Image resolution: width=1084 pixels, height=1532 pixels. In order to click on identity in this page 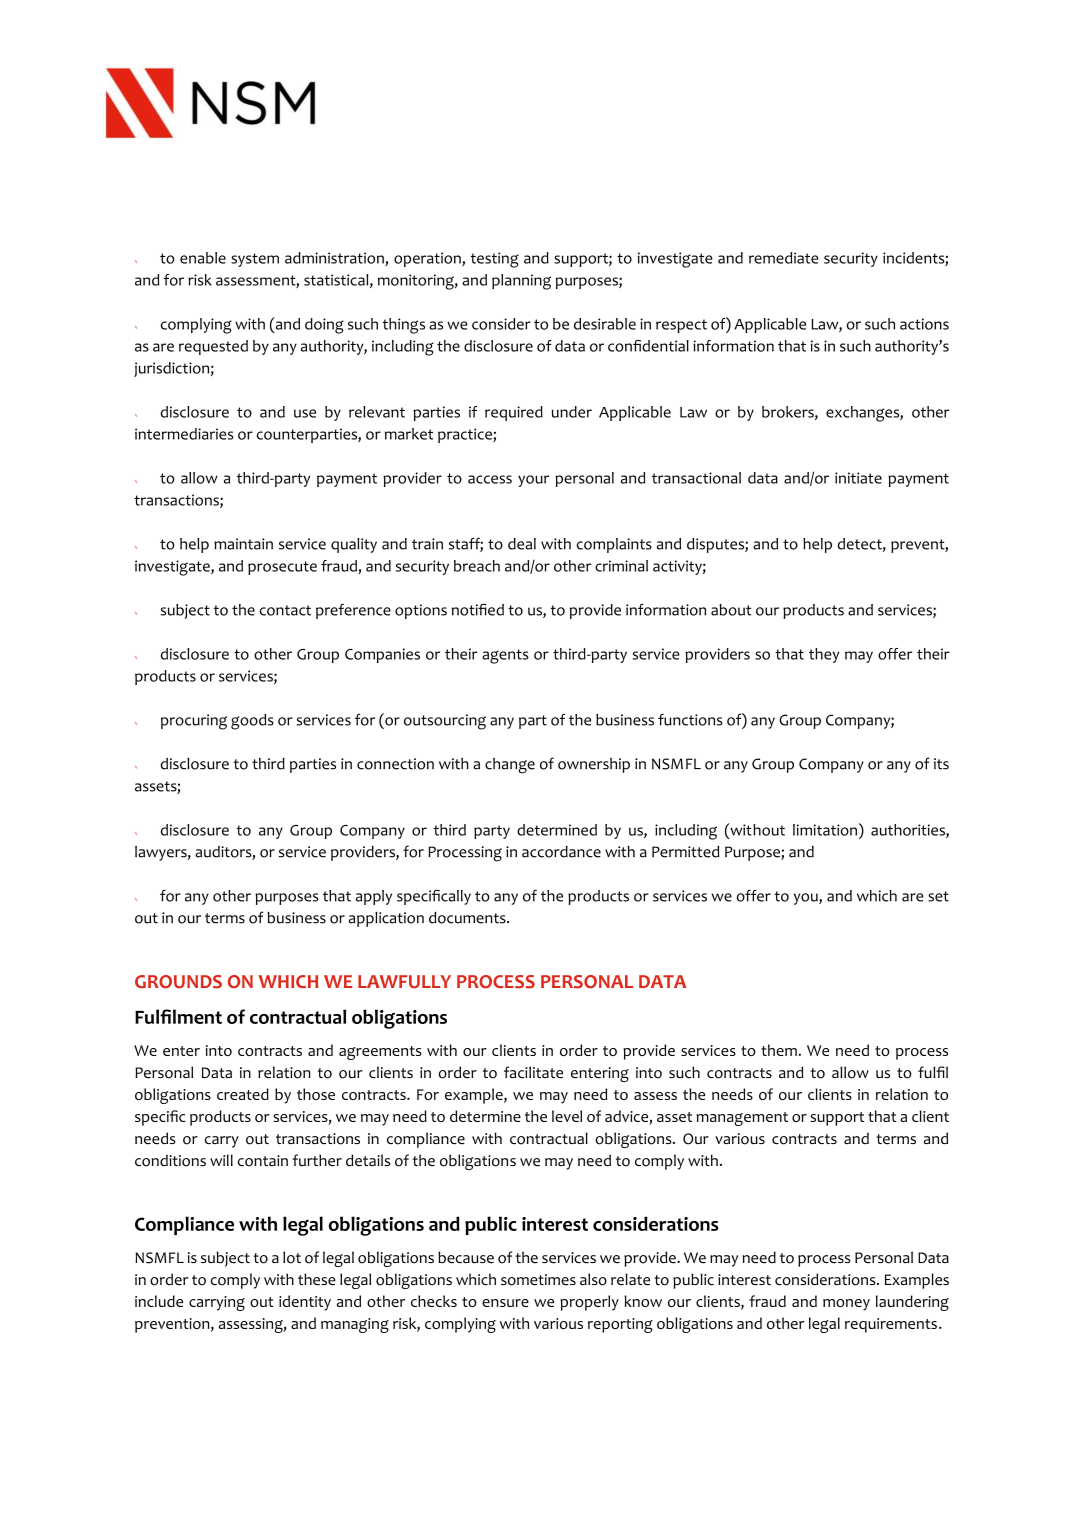, I will do `click(305, 1303)`.
